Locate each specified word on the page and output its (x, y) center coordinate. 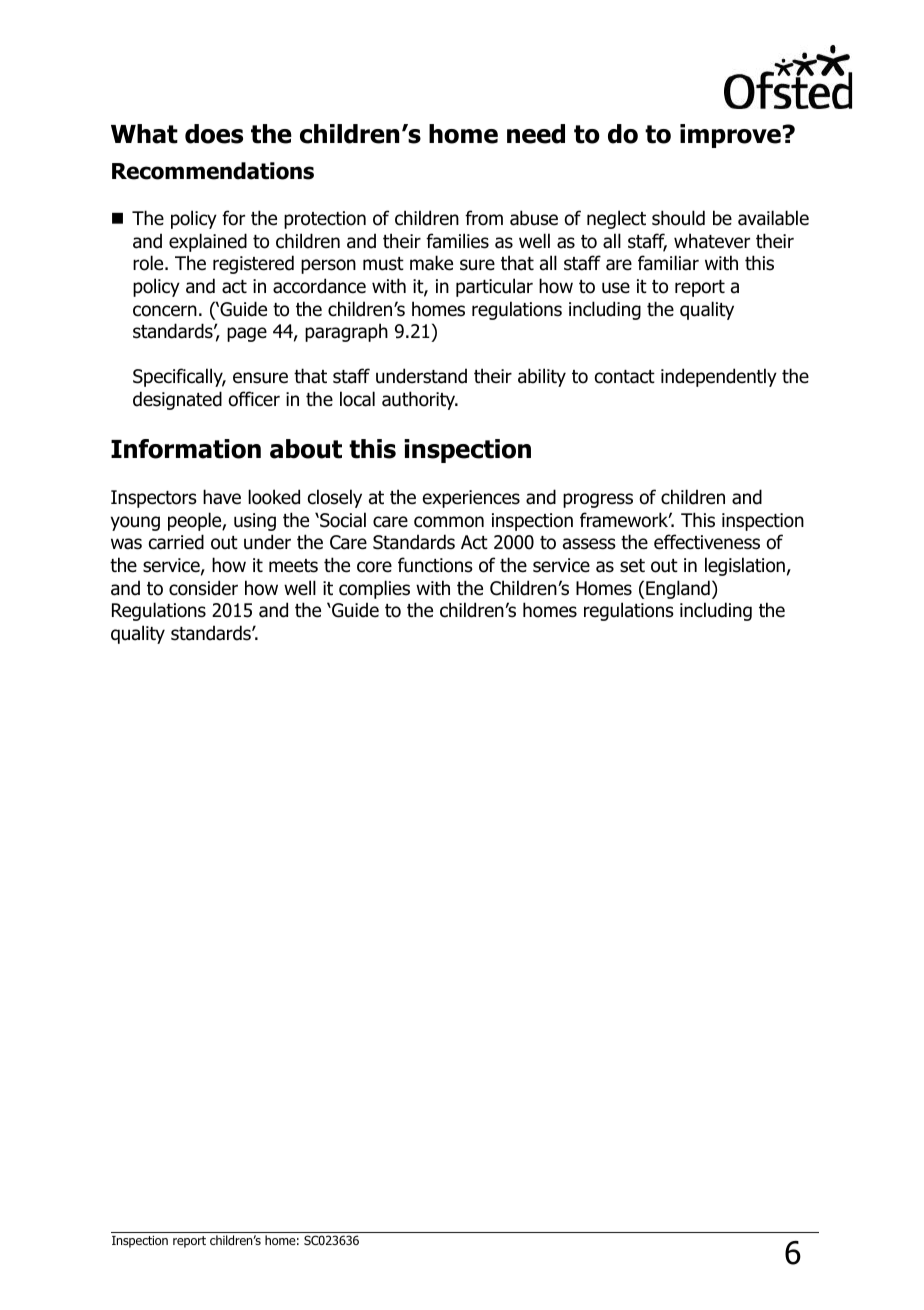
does (214, 134)
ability (542, 377)
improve (730, 136)
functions (435, 565)
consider (203, 588)
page (247, 334)
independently (719, 377)
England (678, 589)
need (536, 134)
